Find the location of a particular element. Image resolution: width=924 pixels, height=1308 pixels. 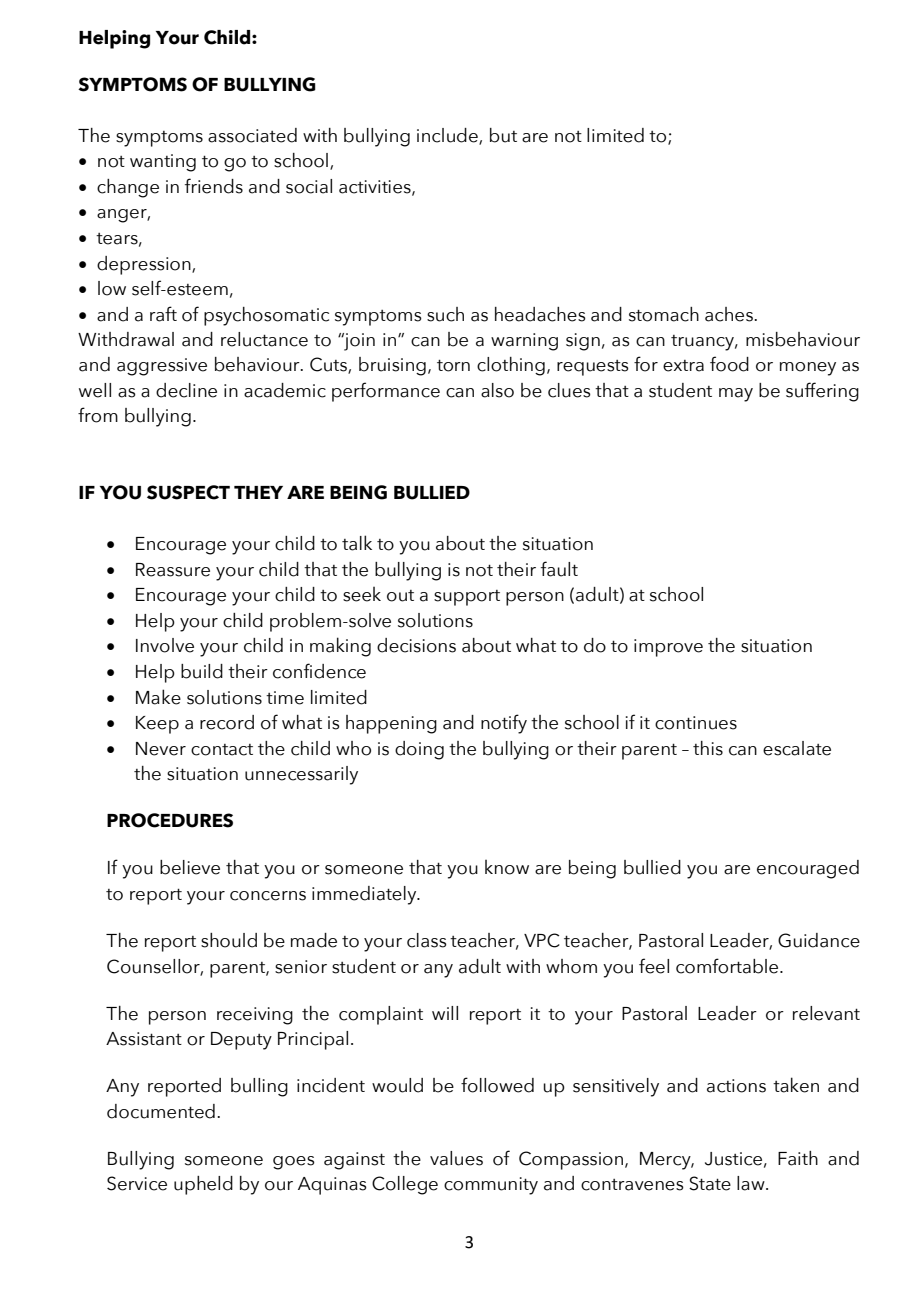

talk is located at coordinates (357, 543).
